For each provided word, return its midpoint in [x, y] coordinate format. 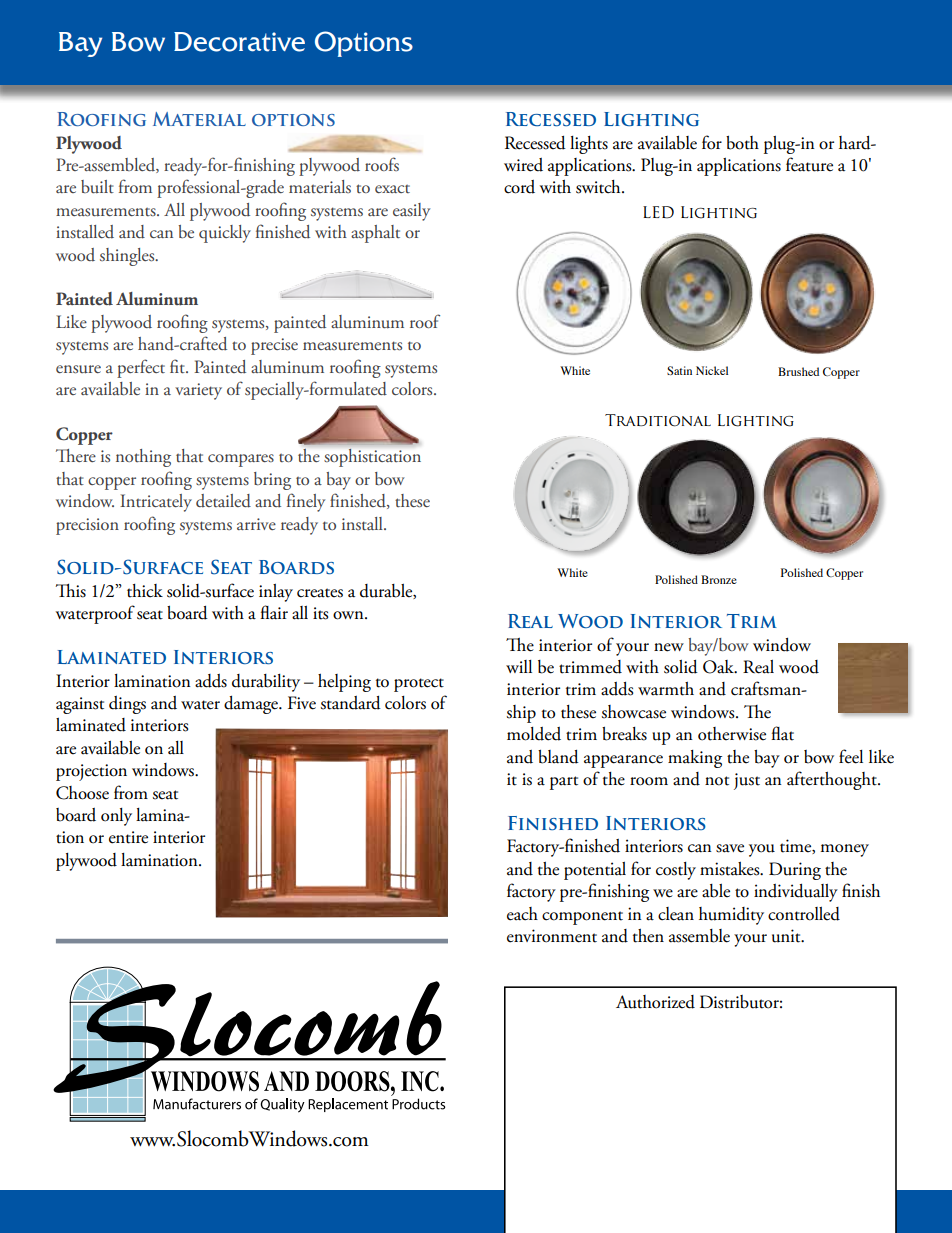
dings [127, 705]
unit [787, 936]
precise [274, 346]
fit [178, 366]
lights [589, 145]
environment [552, 936]
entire [128, 837]
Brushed [798, 371]
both [742, 143]
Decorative [239, 42]
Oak [720, 667]
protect [419, 685]
